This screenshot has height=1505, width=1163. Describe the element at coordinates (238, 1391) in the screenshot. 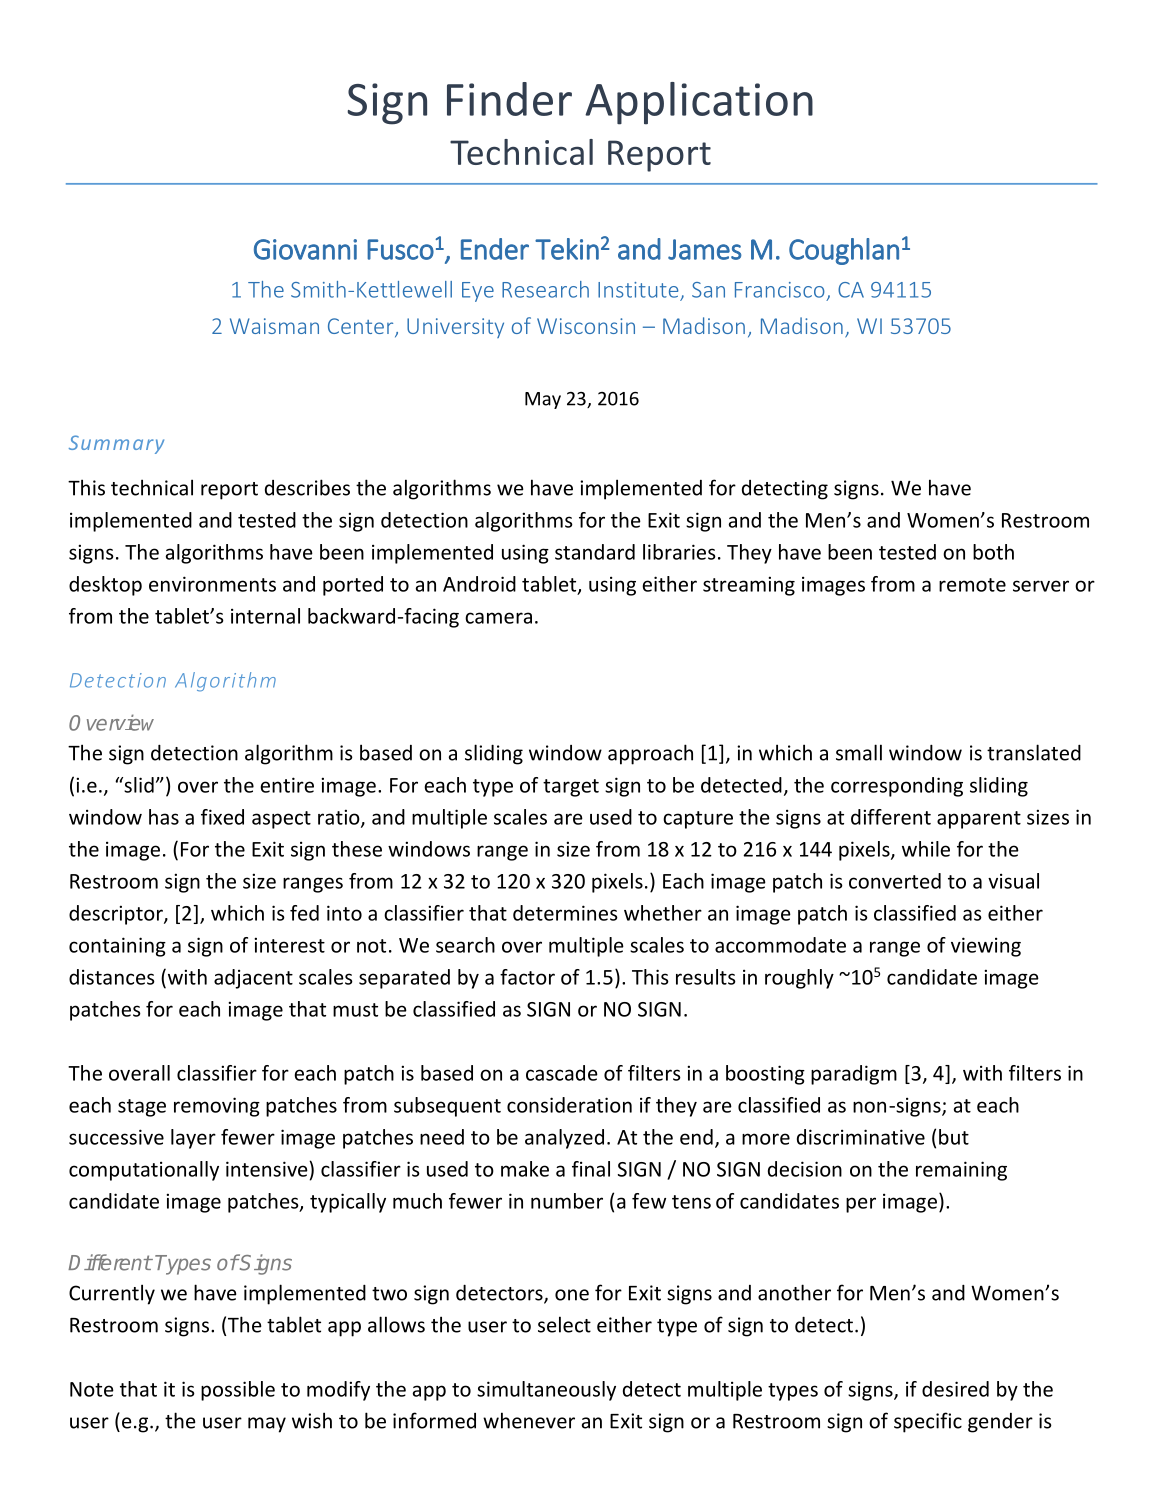

I see `possible` at that location.
